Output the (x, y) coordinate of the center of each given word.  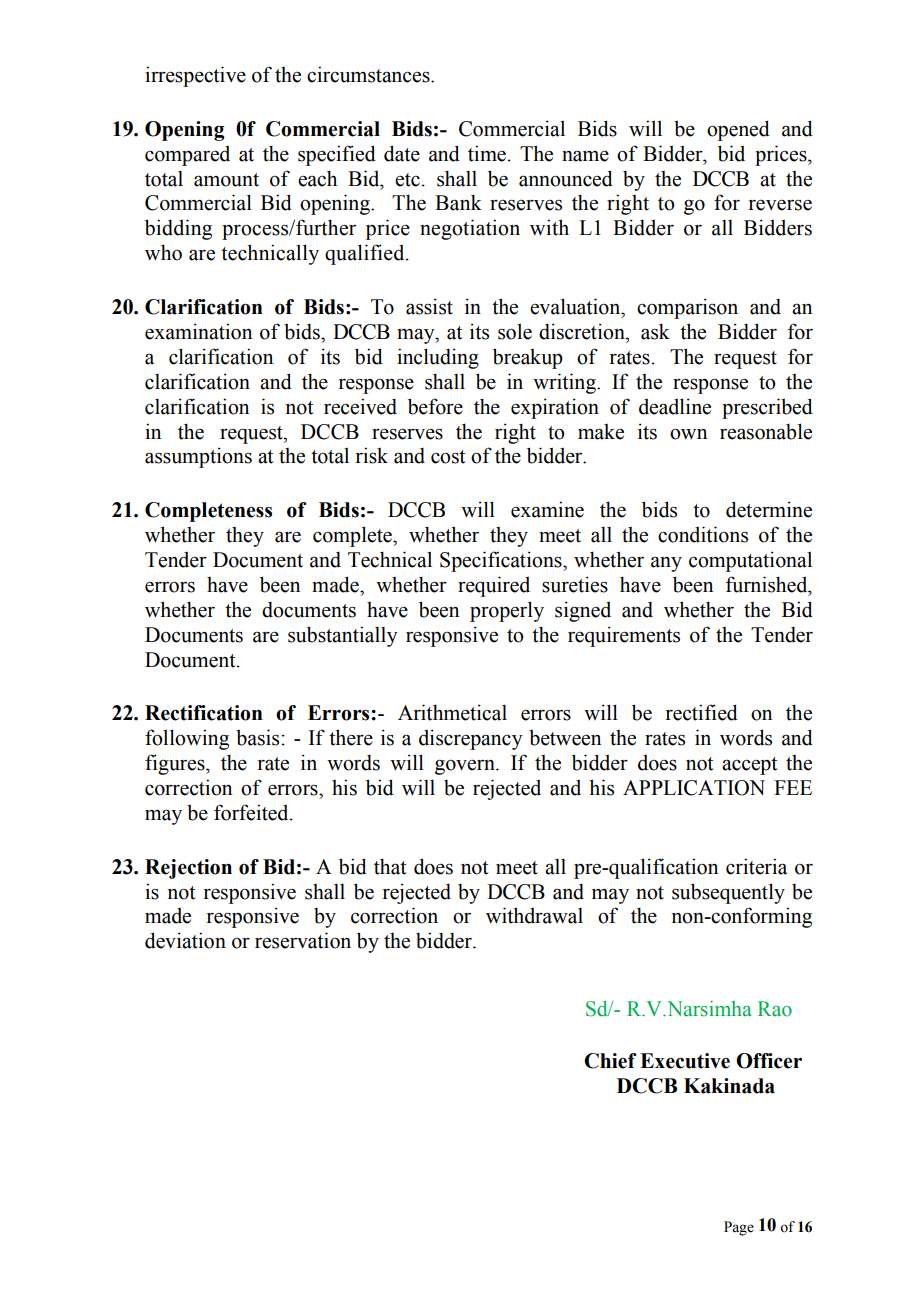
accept (749, 766)
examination (198, 331)
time (487, 153)
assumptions (198, 457)
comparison (687, 308)
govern (466, 767)
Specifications (502, 561)
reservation (303, 940)
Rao (775, 1009)
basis (257, 737)
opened (738, 130)
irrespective (195, 76)
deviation (185, 940)
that (390, 866)
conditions (703, 534)
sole (515, 331)
